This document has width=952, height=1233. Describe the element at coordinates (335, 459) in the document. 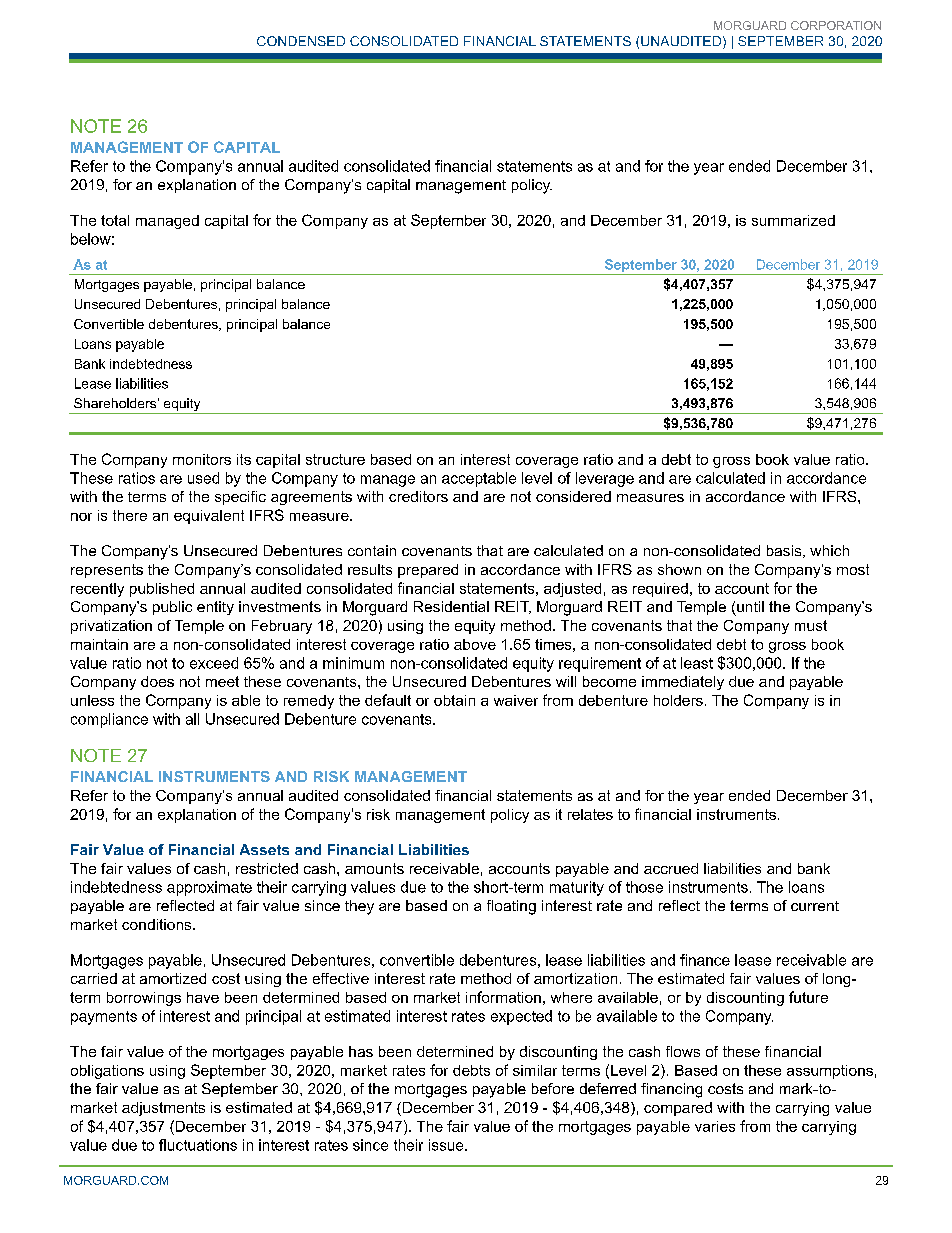

I see `structure` at that location.
